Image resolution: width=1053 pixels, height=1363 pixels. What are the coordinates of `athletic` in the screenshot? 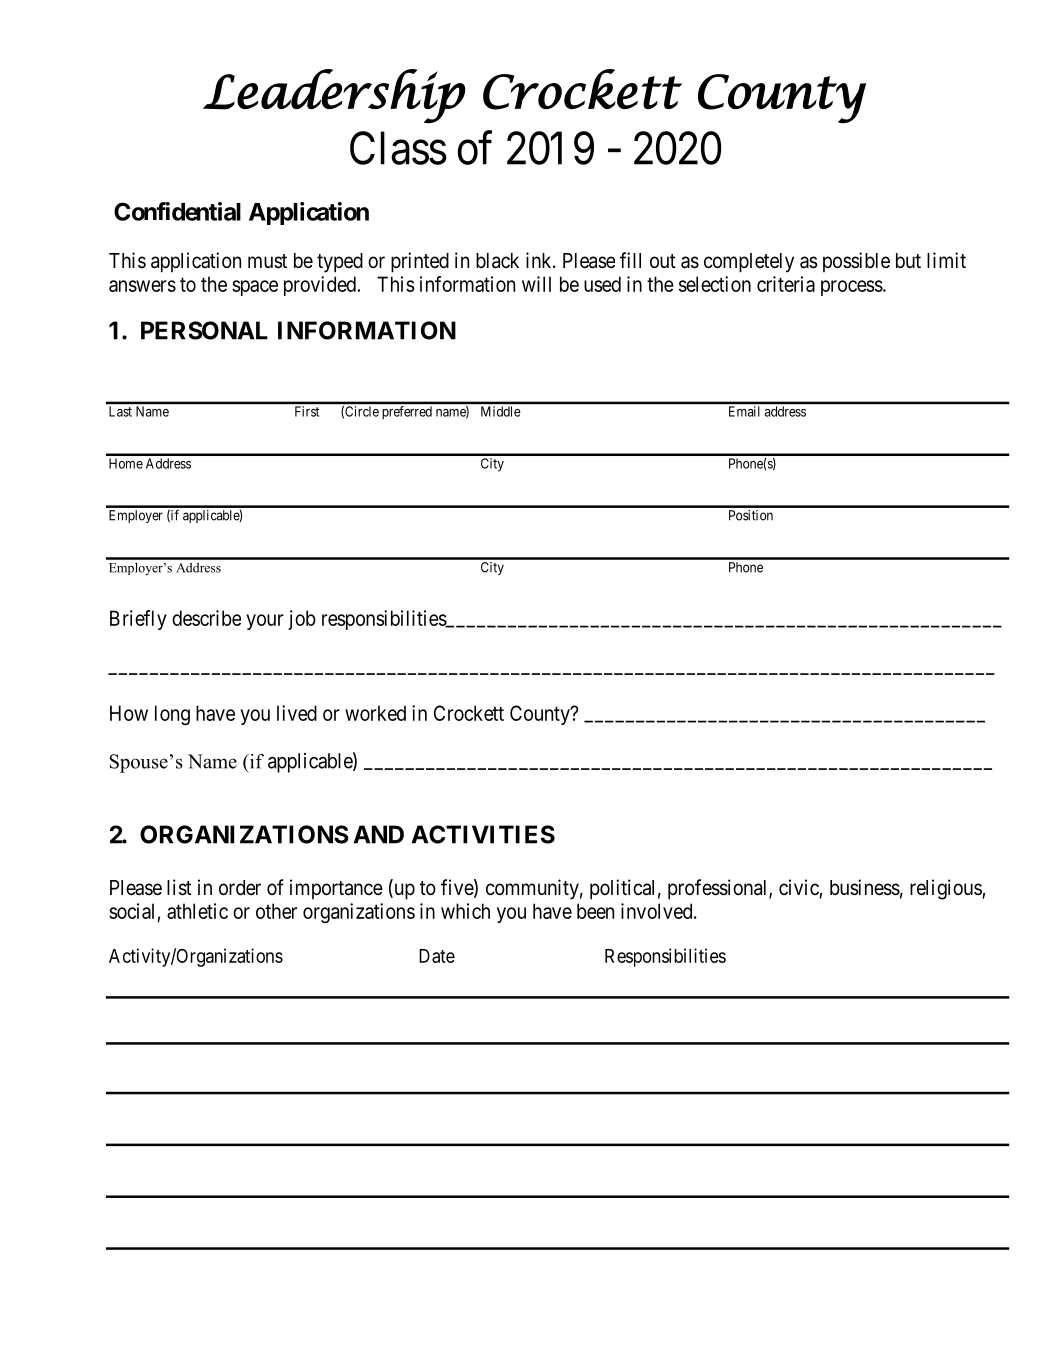 It's located at (197, 911).
